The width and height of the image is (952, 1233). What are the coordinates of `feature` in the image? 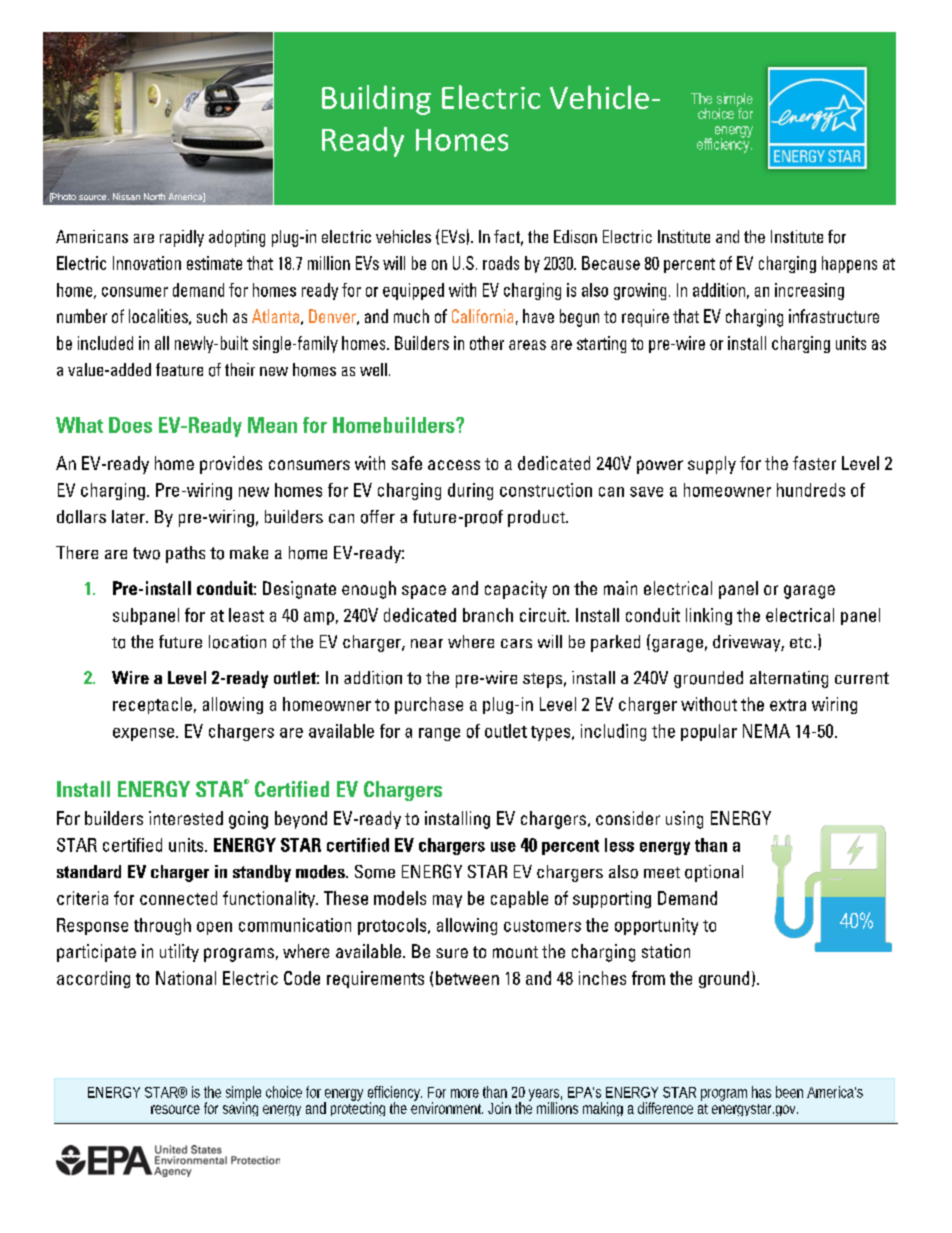 It's located at (179, 369).
